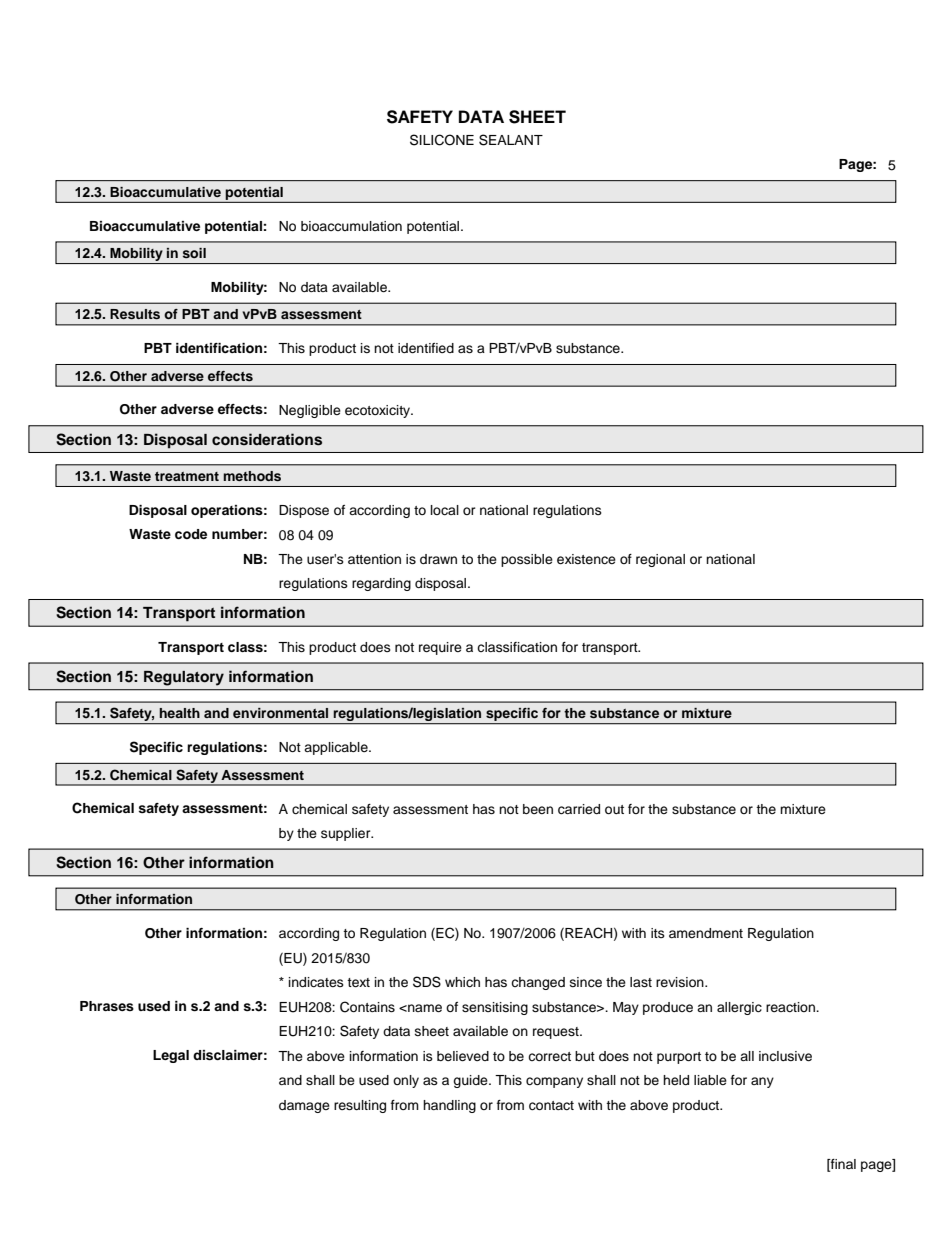 The width and height of the document is (952, 1233). Describe the element at coordinates (194, 253) in the document. I see `soil` at that location.
